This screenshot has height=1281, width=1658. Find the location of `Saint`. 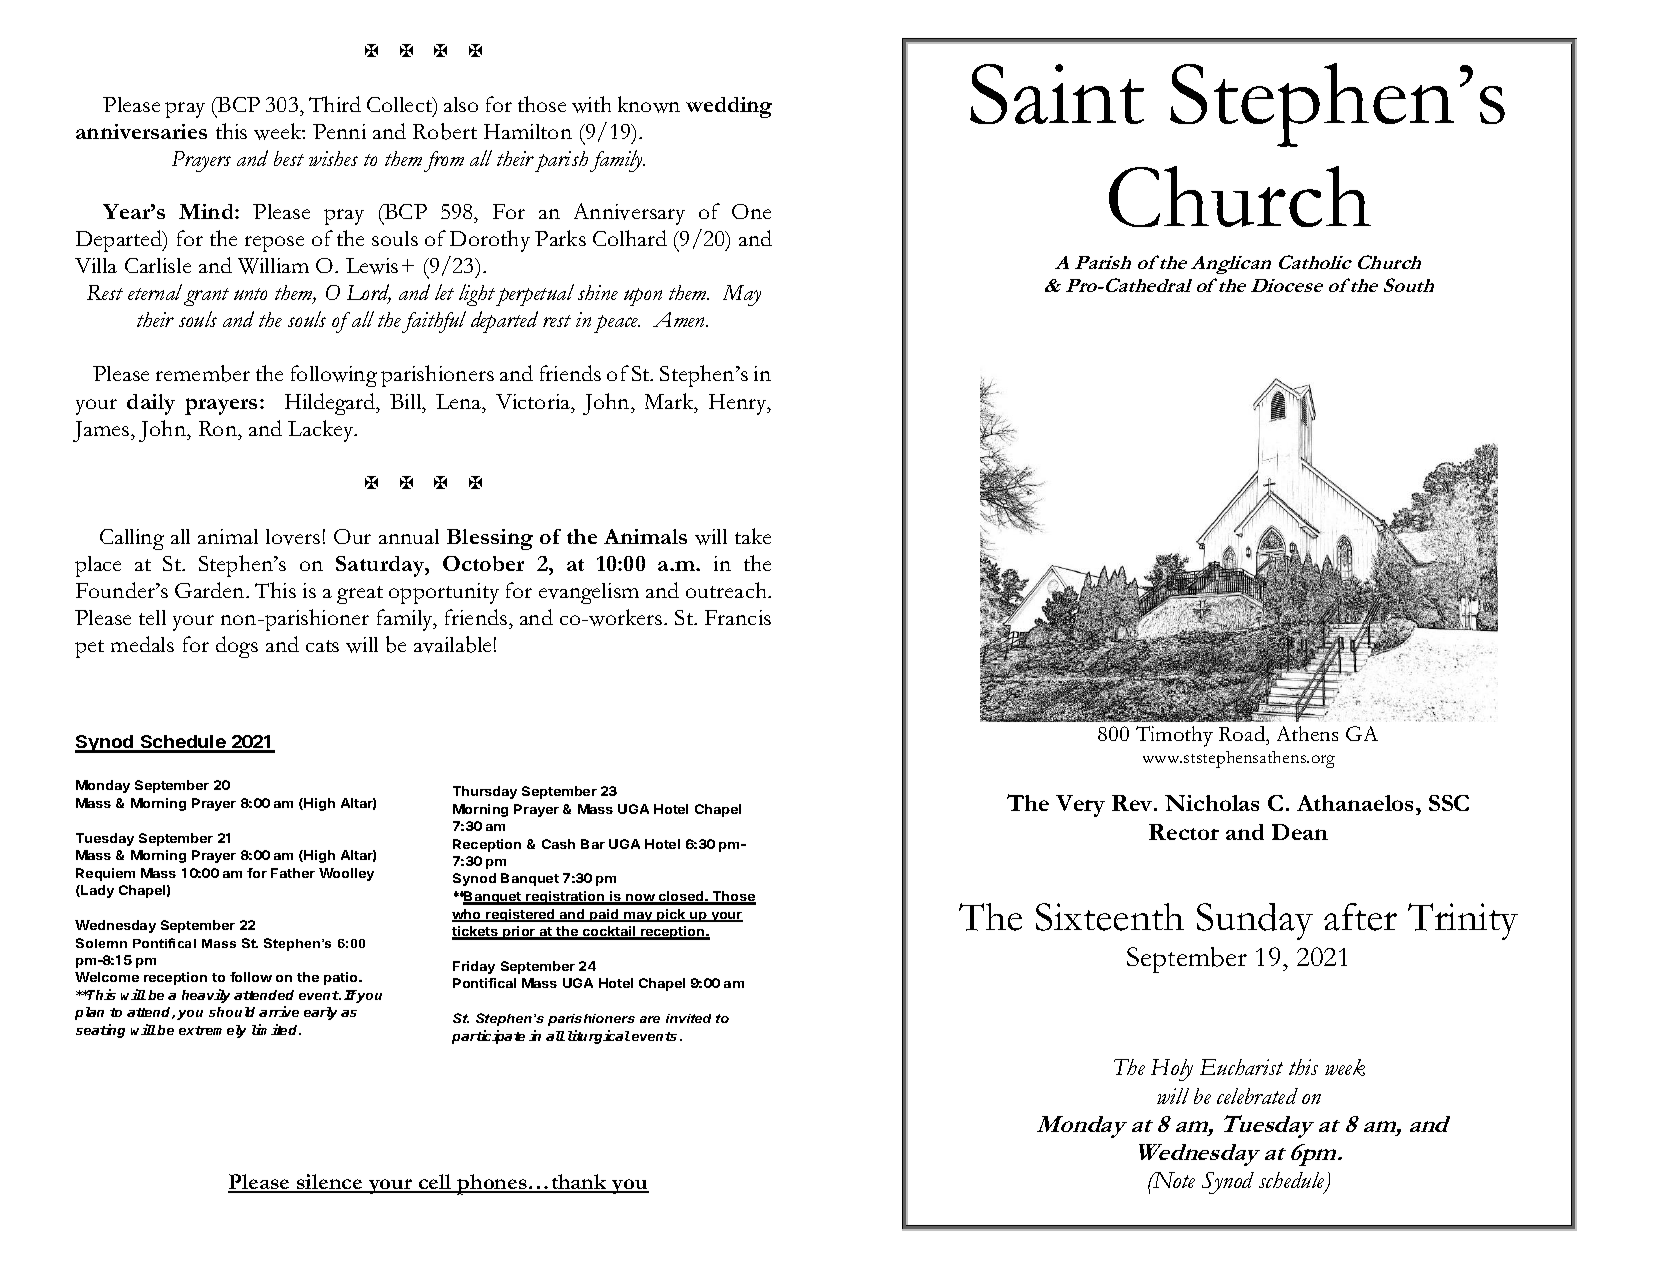

Saint is located at coordinates (1057, 94).
